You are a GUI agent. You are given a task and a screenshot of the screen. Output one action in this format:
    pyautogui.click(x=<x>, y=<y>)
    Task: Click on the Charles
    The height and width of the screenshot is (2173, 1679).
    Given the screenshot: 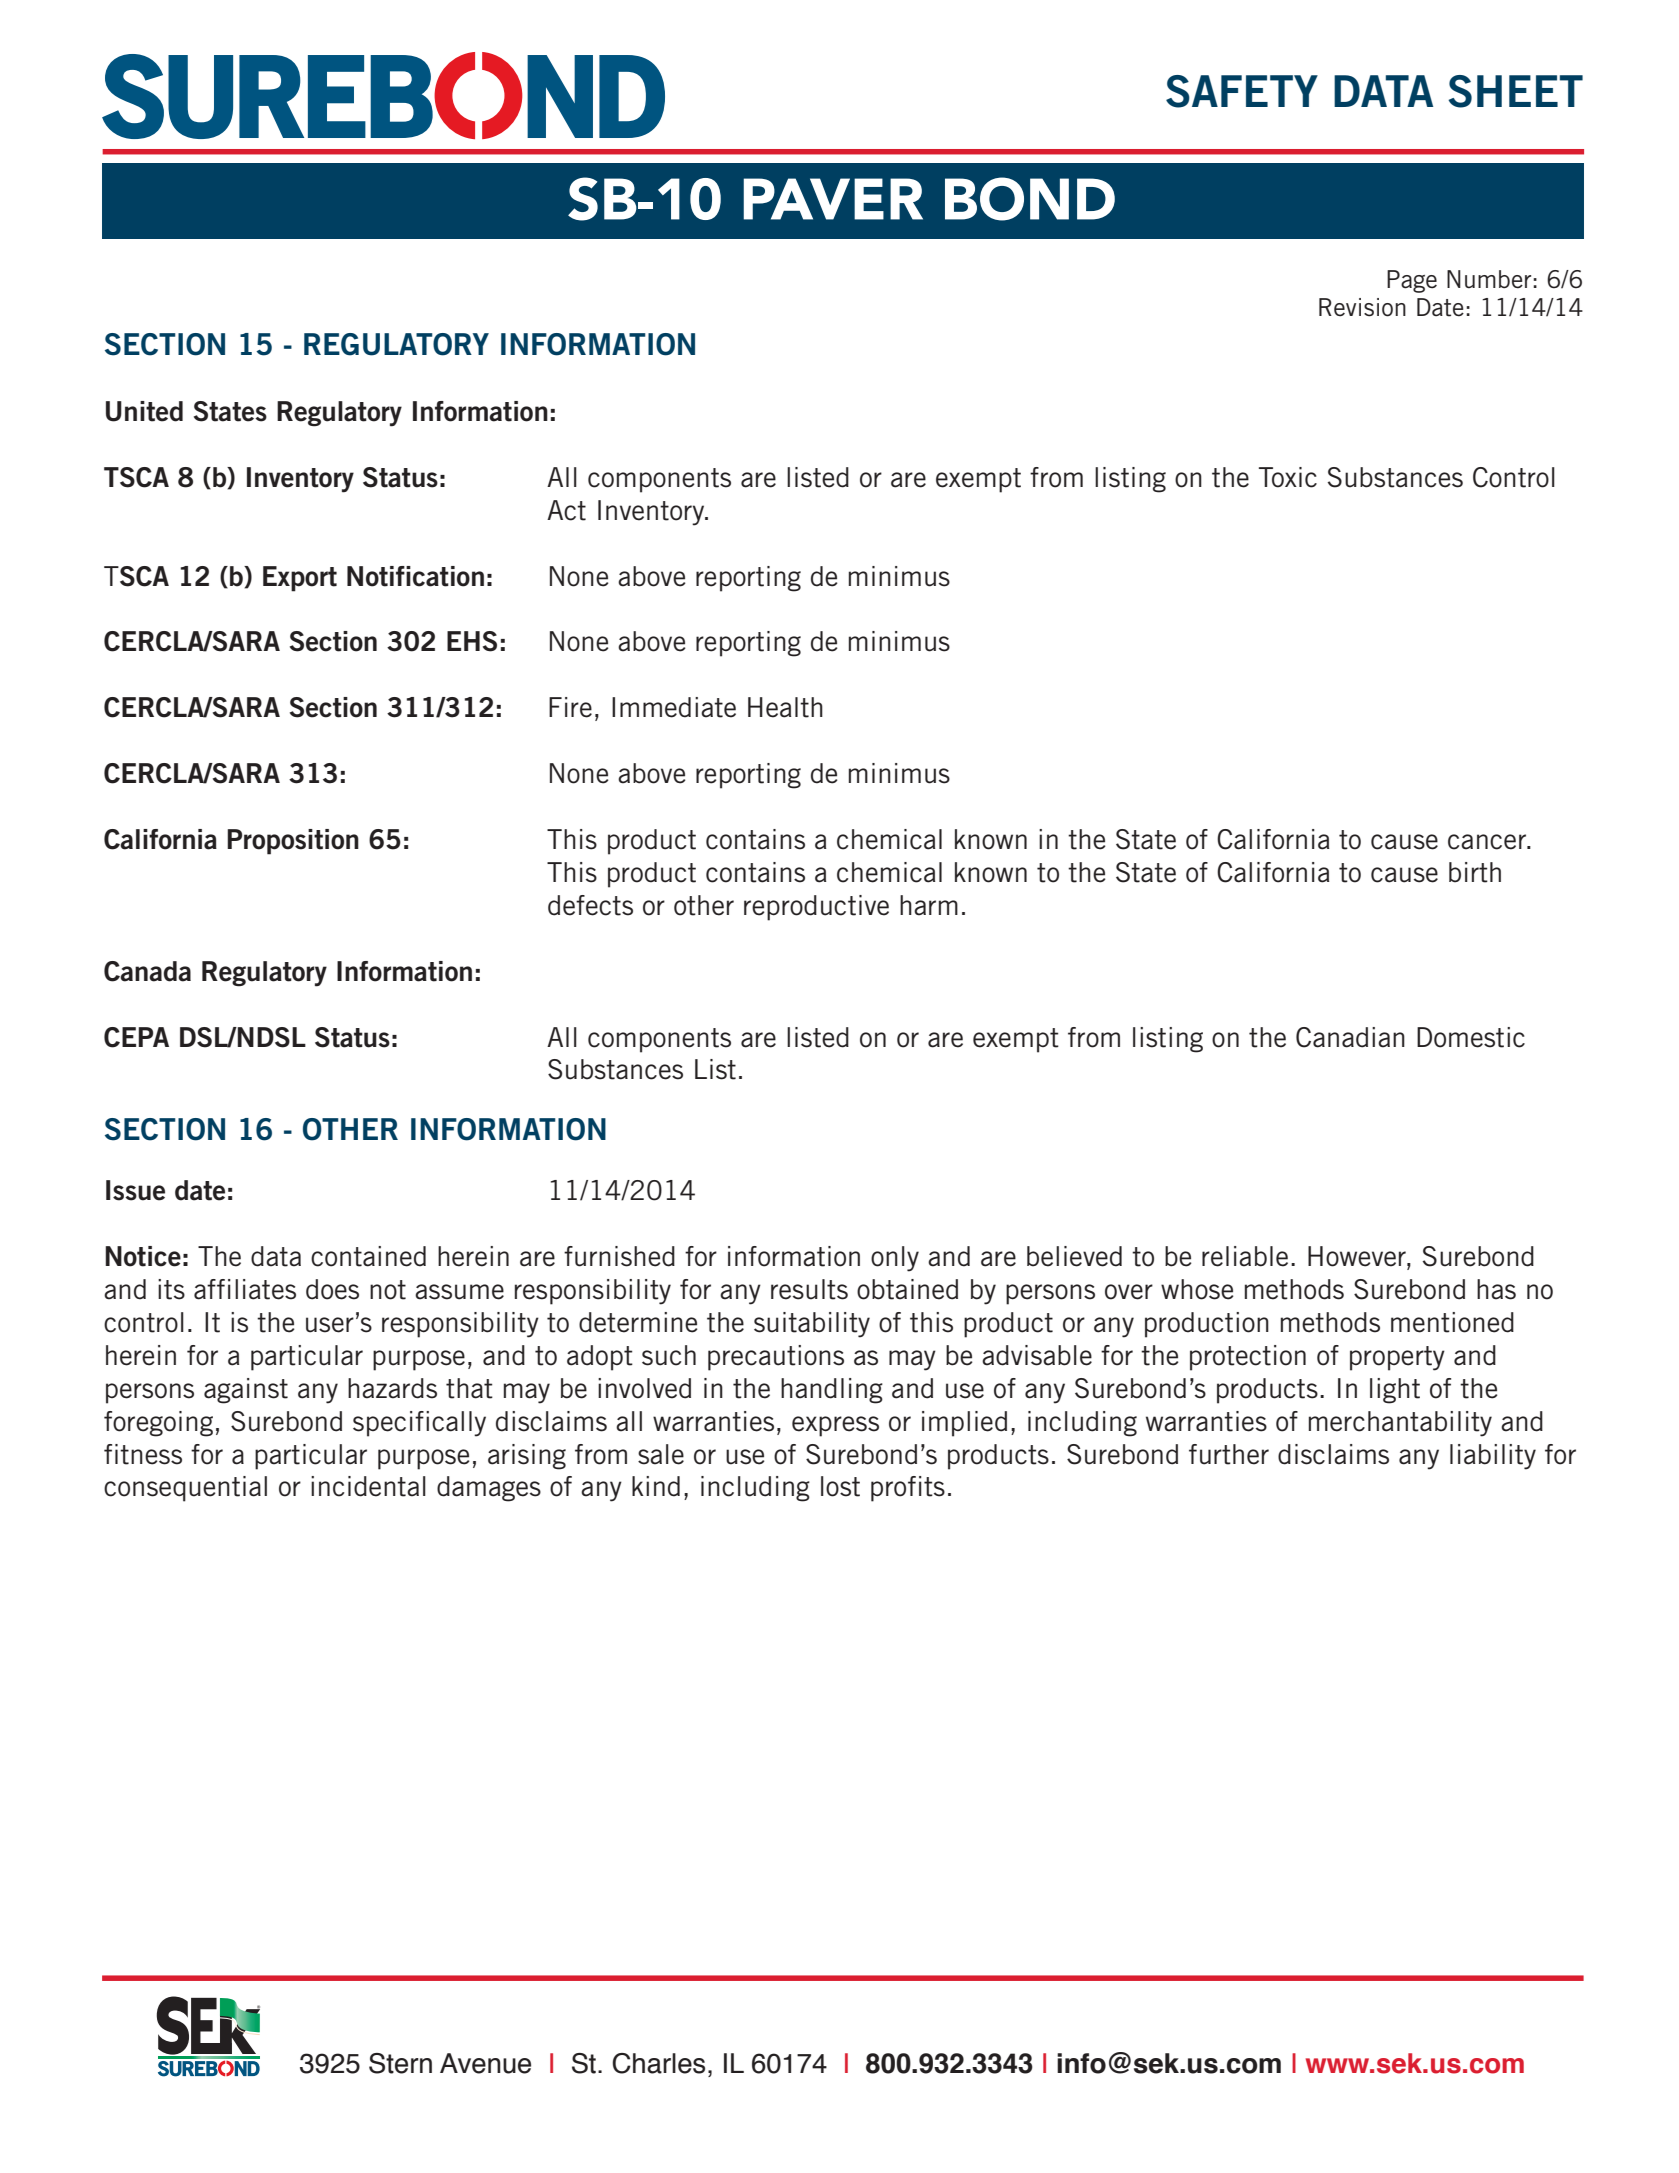 What is the action you would take?
    pyautogui.click(x=658, y=2063)
